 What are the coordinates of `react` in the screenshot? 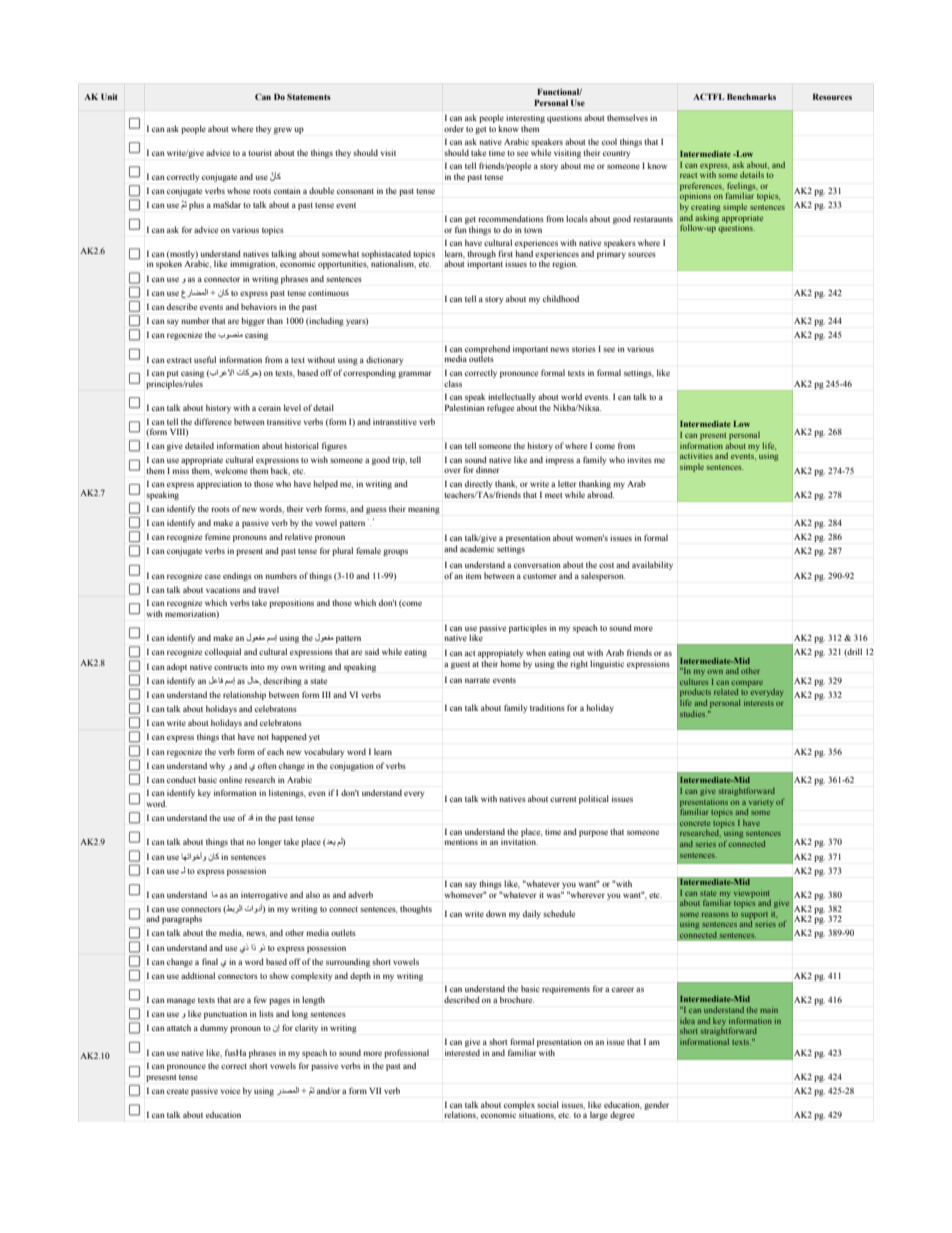 It's located at (688, 175).
